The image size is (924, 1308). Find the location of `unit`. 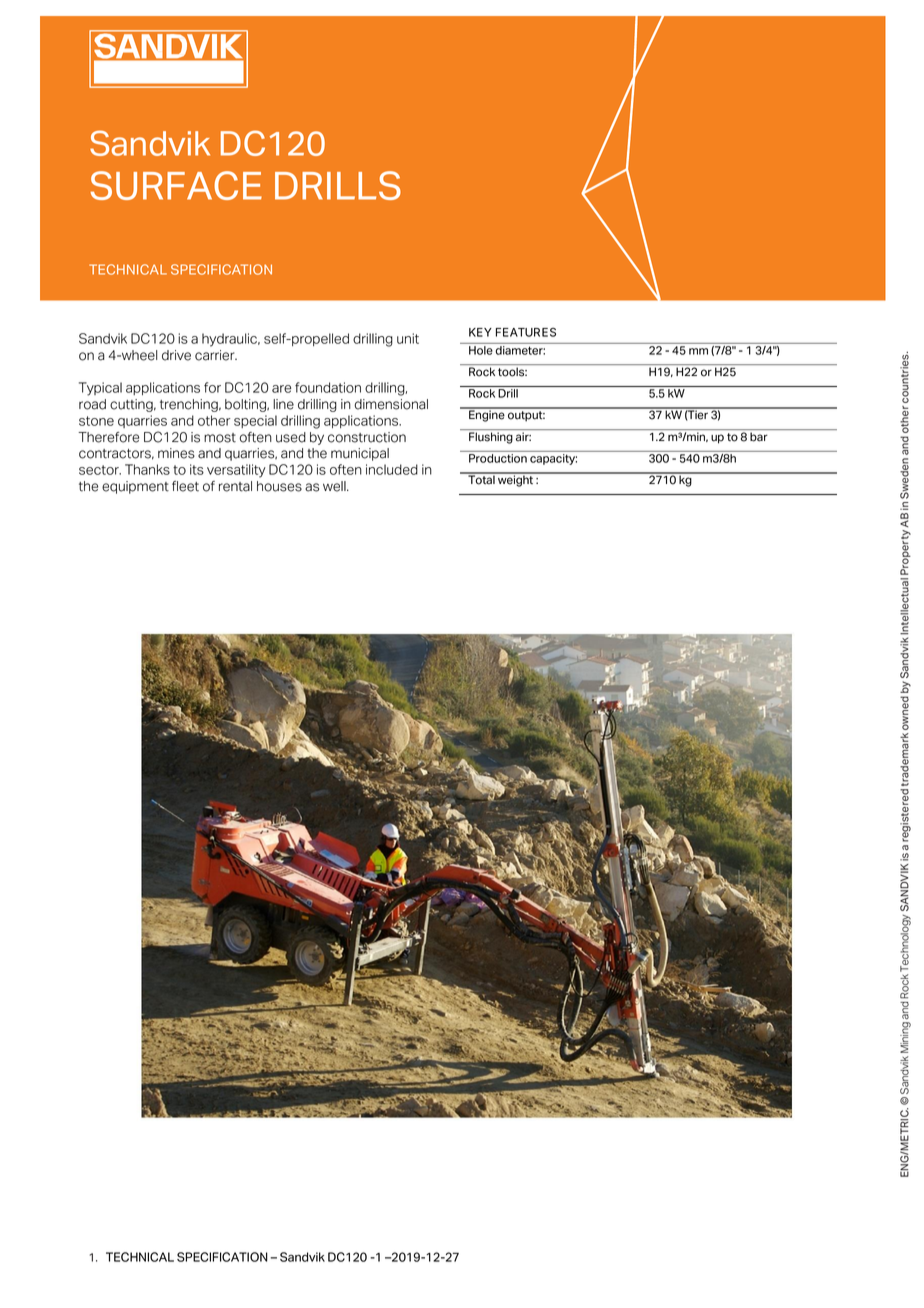

unit is located at coordinates (408, 338).
